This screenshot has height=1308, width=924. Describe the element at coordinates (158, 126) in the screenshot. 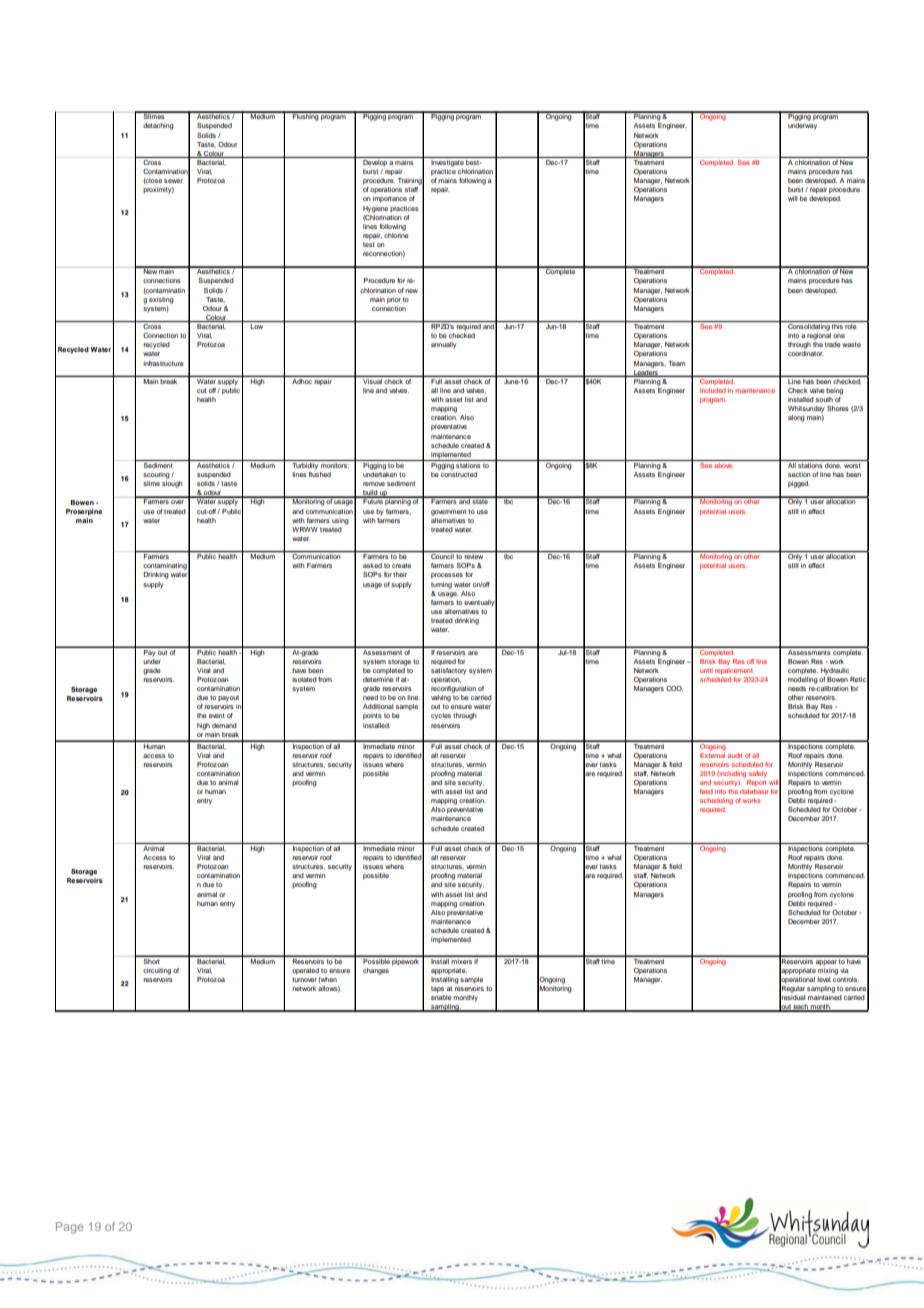

I see `detaching` at that location.
